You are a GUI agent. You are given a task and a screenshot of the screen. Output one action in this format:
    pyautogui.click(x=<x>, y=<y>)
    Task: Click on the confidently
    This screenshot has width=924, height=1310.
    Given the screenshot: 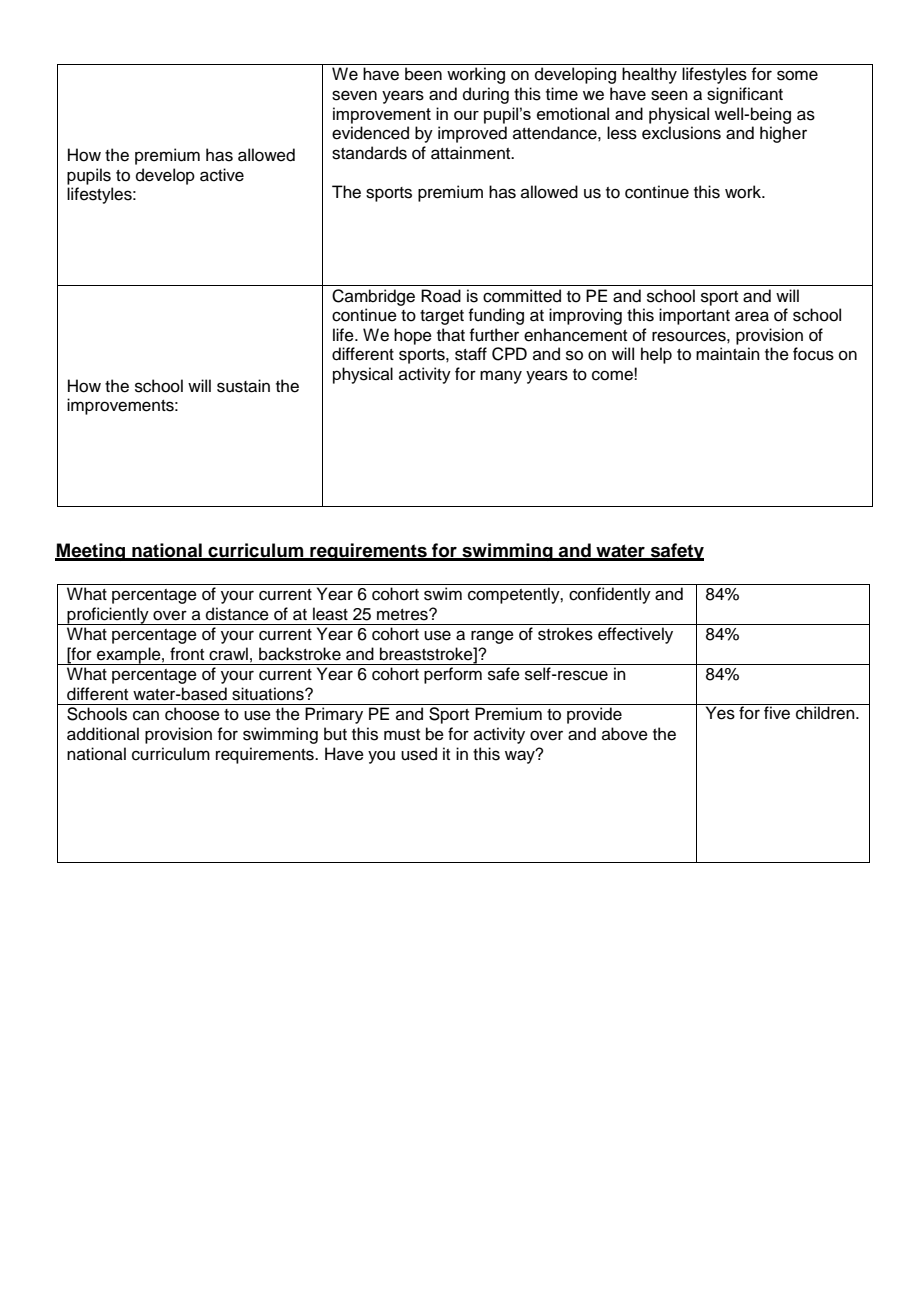 What is the action you would take?
    pyautogui.click(x=610, y=595)
